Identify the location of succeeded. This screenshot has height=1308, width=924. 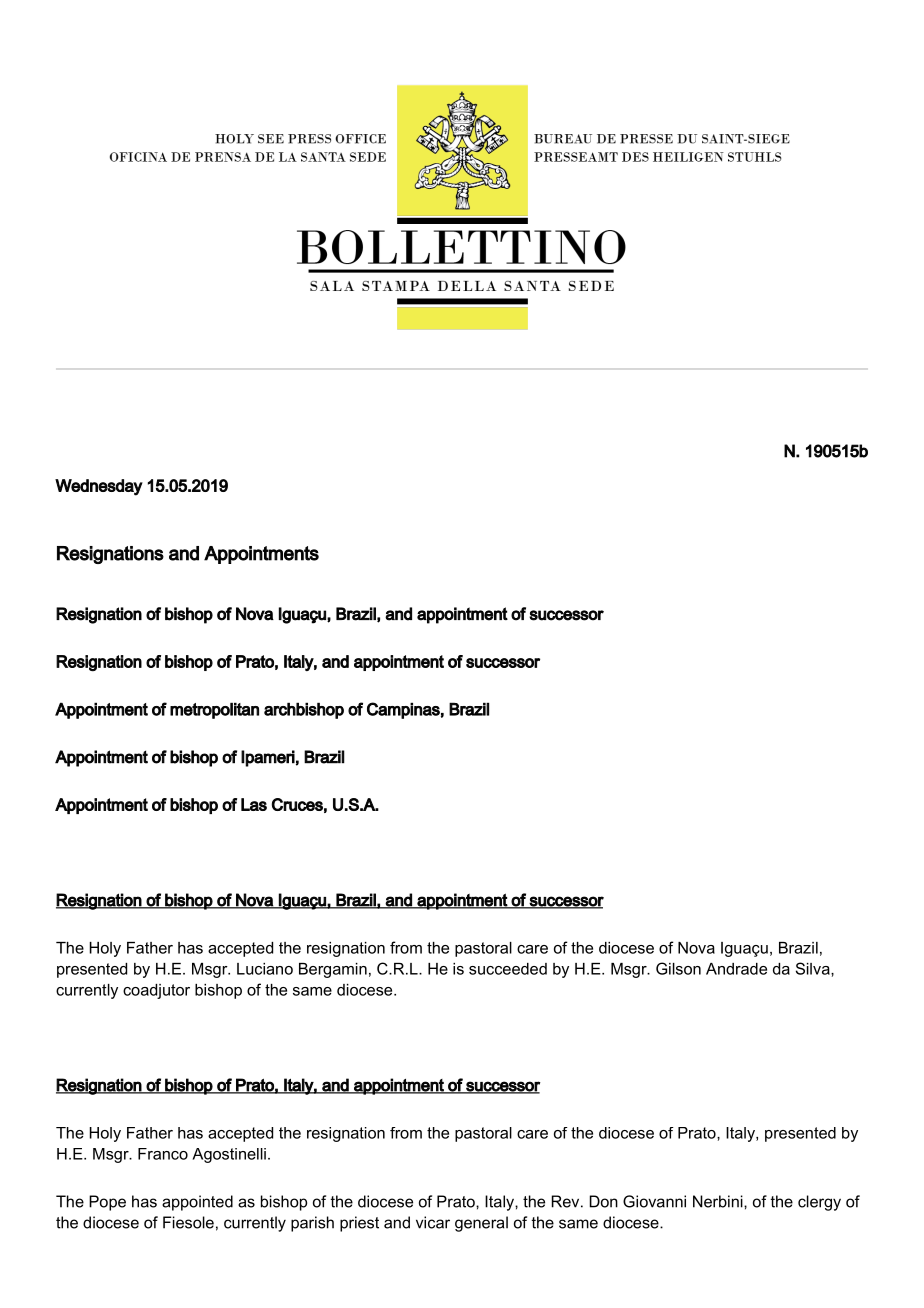
(508, 969).
